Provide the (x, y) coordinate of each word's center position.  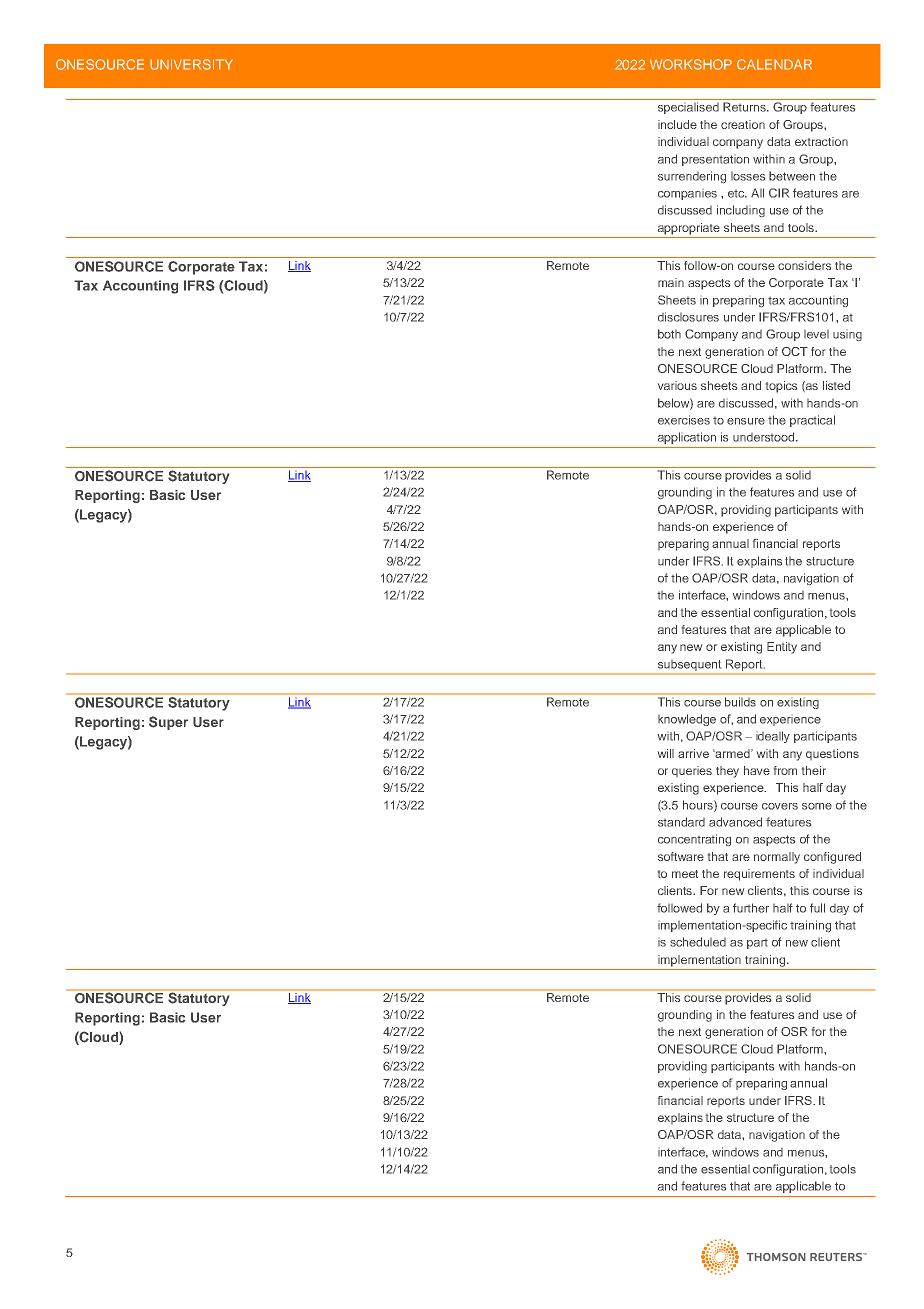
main (671, 282)
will (666, 753)
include (677, 124)
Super (168, 723)
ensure (746, 421)
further (751, 908)
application (687, 438)
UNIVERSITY (191, 64)
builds (740, 702)
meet (685, 874)
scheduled (698, 942)
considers (804, 265)
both (669, 334)
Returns (745, 107)
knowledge (687, 720)
